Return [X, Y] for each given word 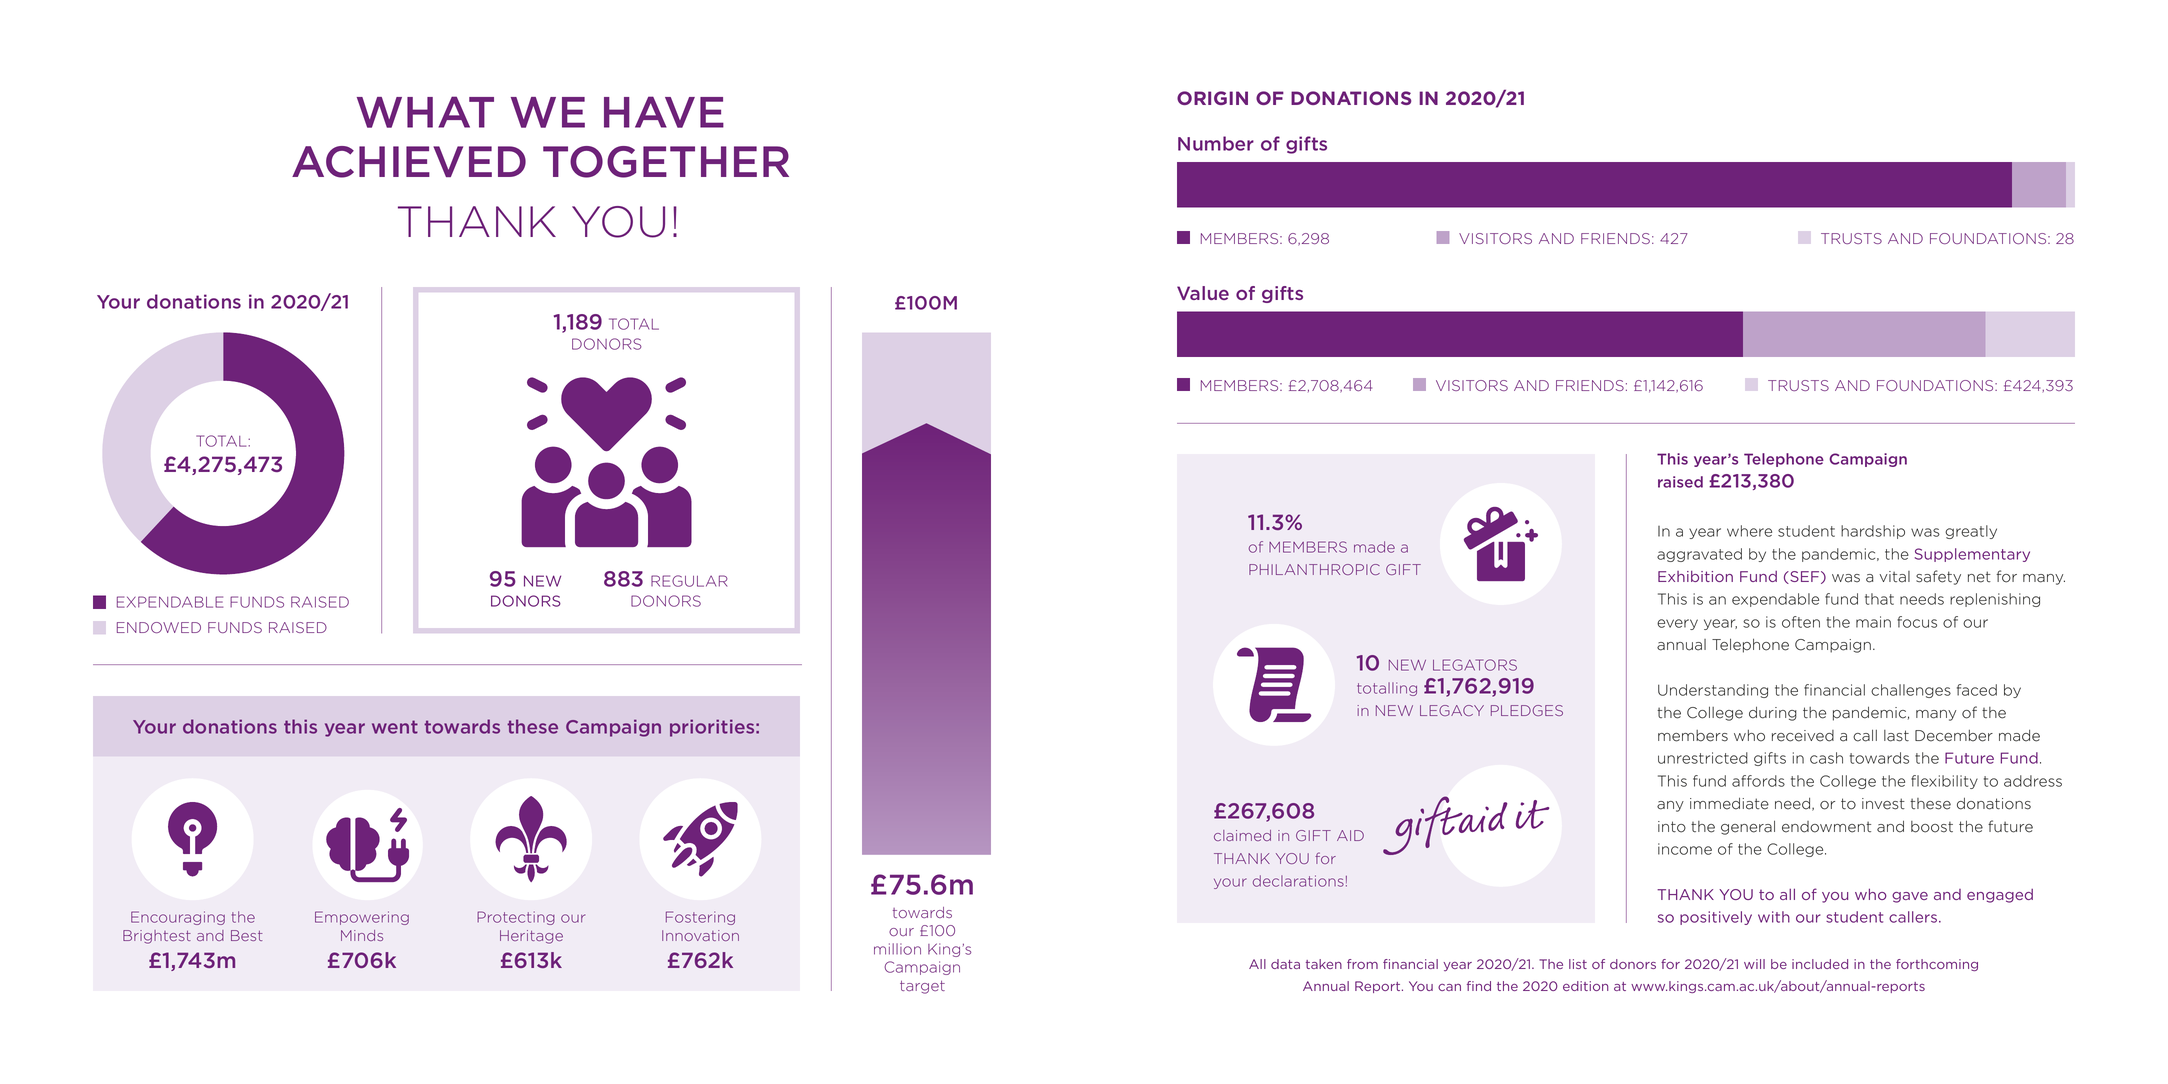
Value [1203, 293]
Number [1216, 143]
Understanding [1713, 691]
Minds [362, 935]
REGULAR [689, 581]
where [1749, 531]
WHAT [425, 112]
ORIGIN [1212, 98]
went [395, 727]
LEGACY [1452, 710]
